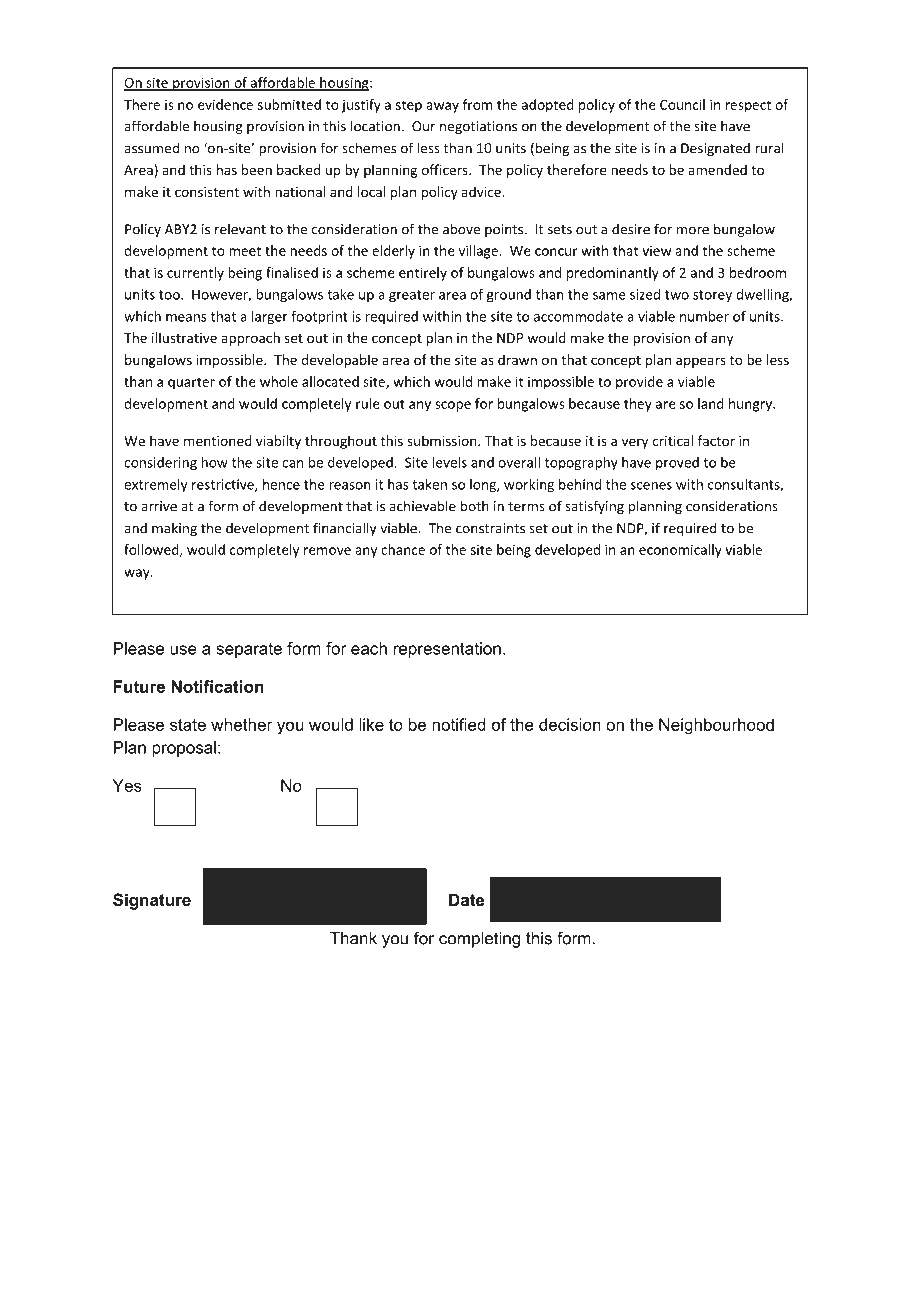 This page has height=1308, width=924. Describe the element at coordinates (225, 104) in the page. I see `evidence` at that location.
